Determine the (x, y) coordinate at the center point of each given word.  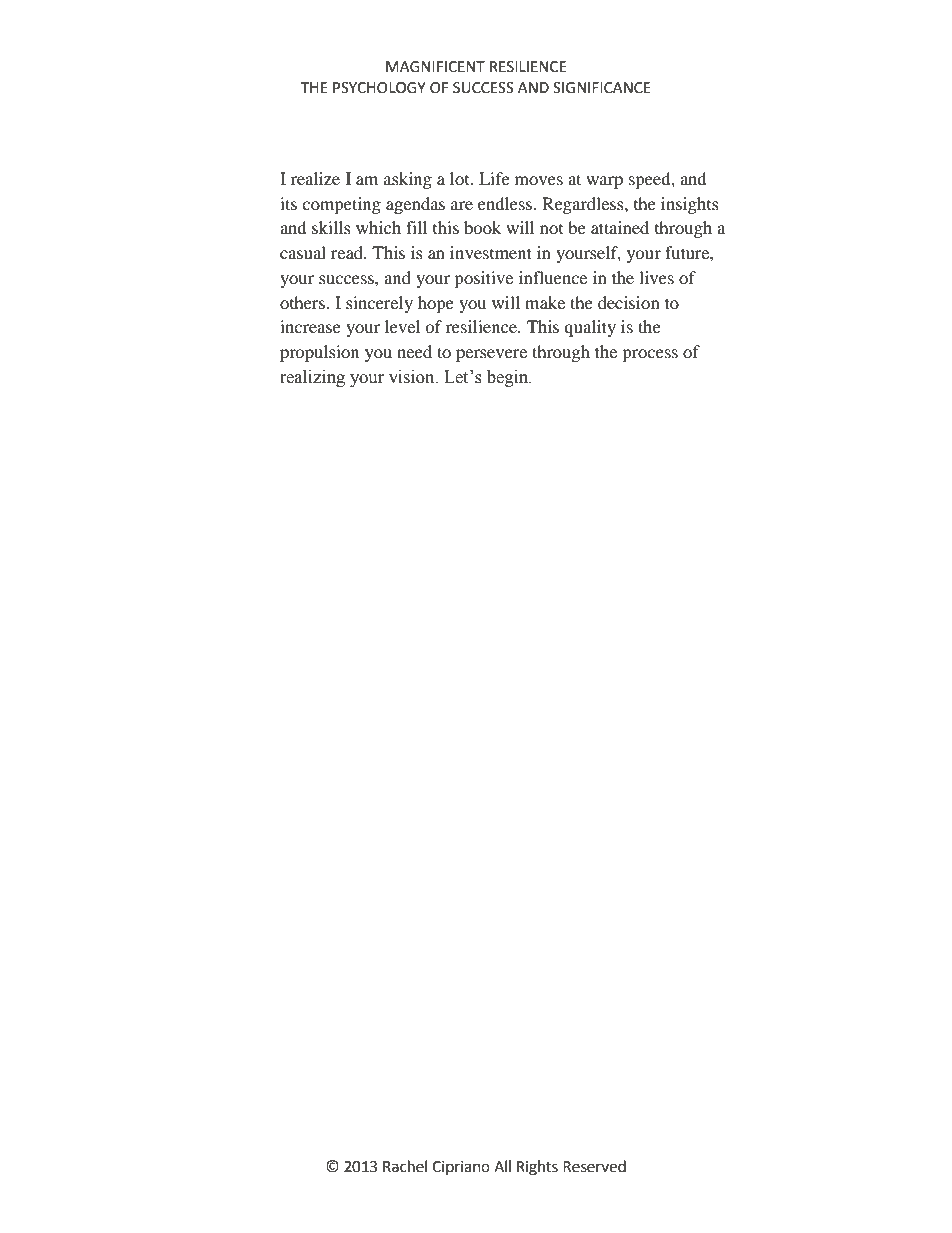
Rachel (405, 1166)
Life (494, 178)
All (502, 1166)
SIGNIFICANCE (602, 88)
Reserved (594, 1166)
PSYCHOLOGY (379, 88)
